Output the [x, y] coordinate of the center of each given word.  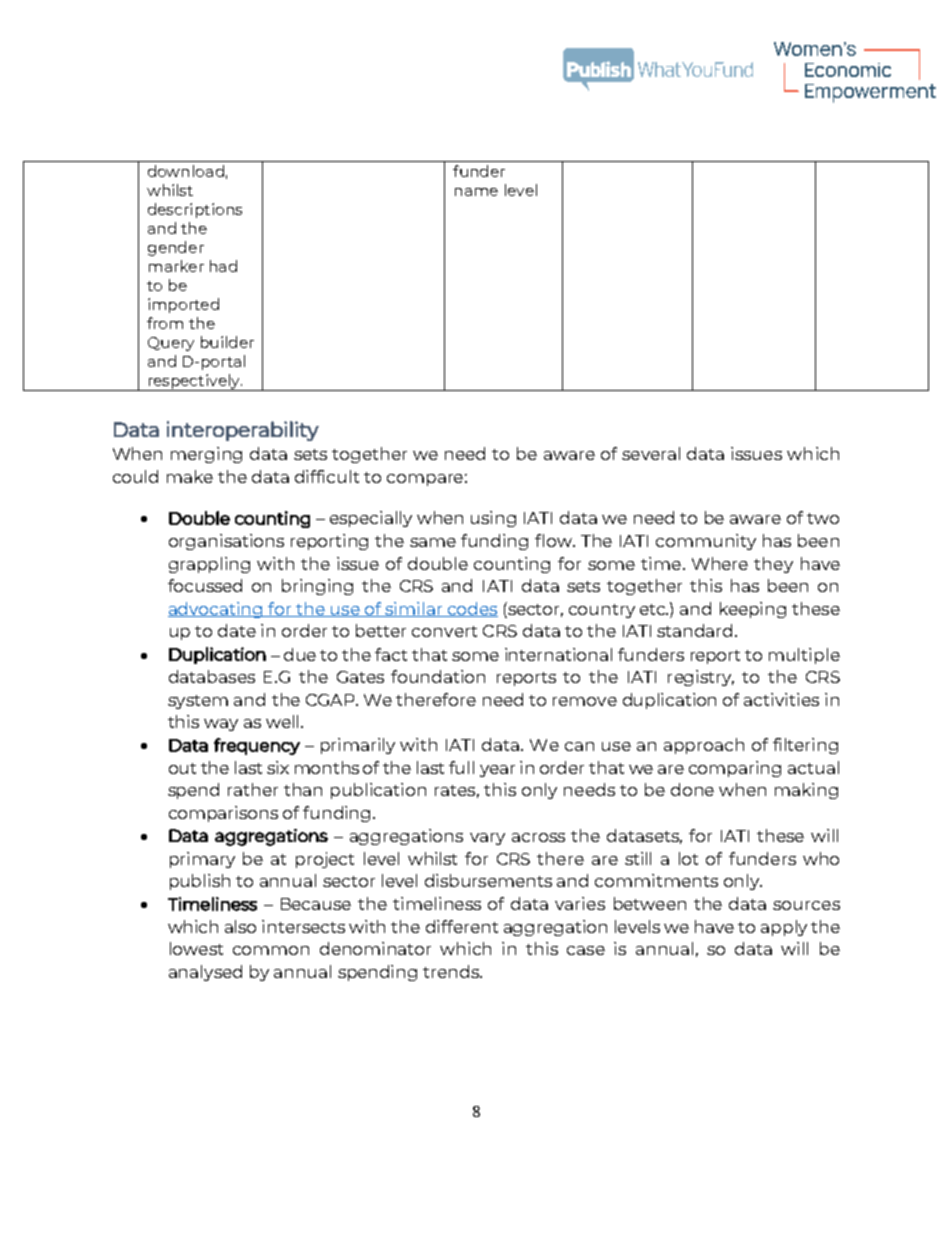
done [692, 789]
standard [696, 630]
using [493, 519]
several [651, 453]
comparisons [223, 814]
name [476, 192]
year [497, 771]
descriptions [195, 210]
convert [444, 631]
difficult [327, 476]
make [190, 476]
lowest [196, 948]
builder [227, 342]
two [823, 518]
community [706, 542]
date [237, 630]
